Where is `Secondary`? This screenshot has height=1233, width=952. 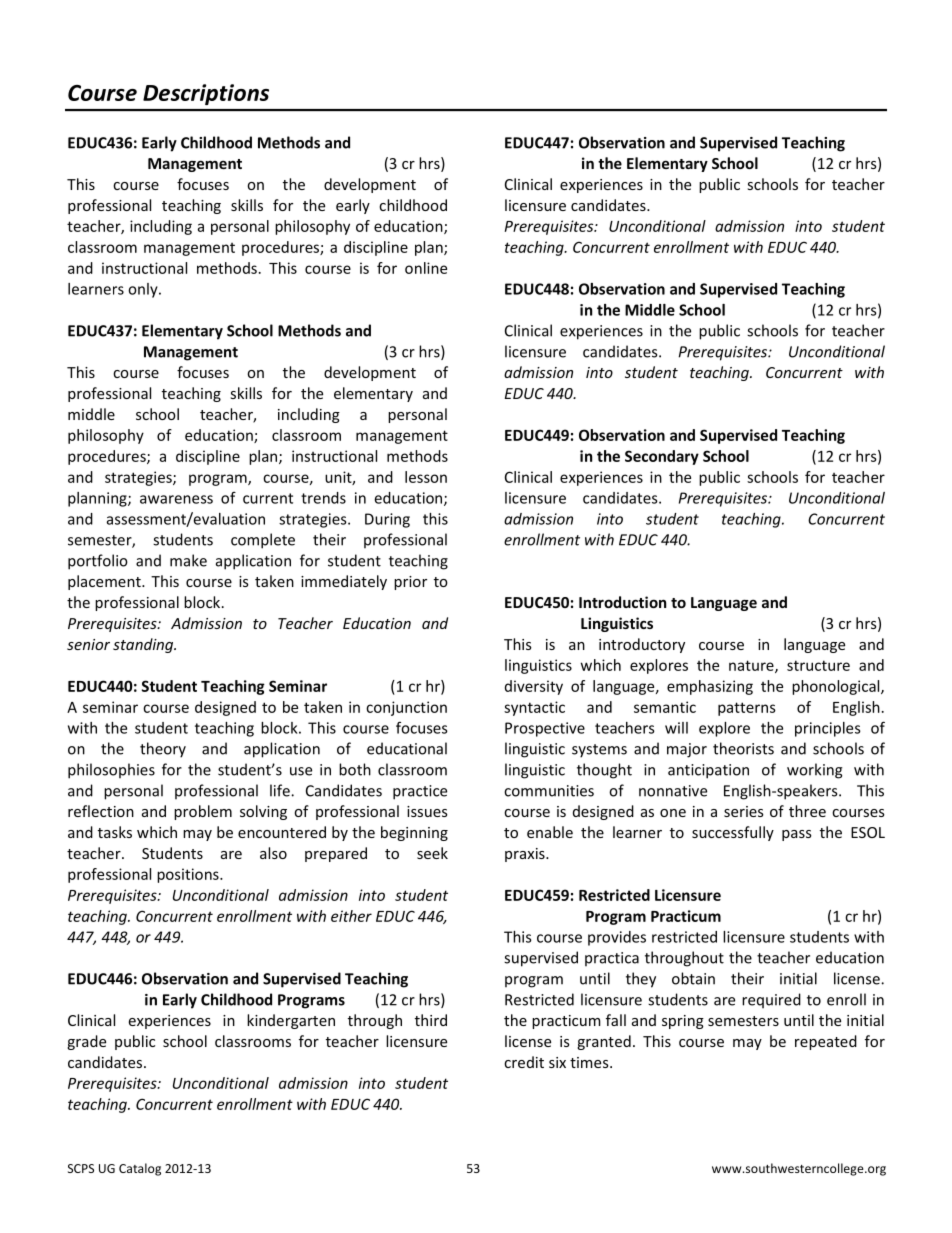
Secondary is located at coordinates (662, 457).
